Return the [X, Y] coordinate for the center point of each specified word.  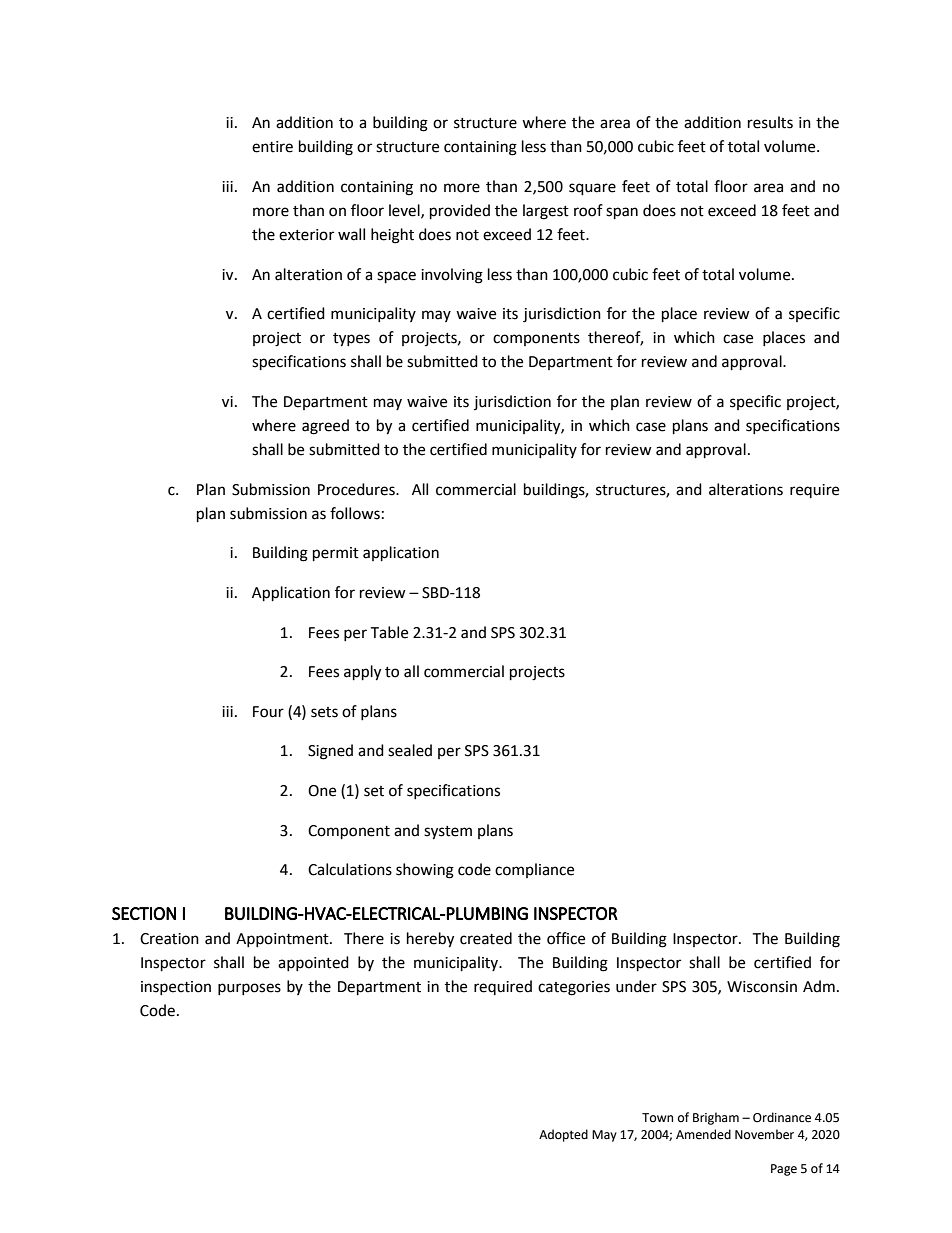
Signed [330, 752]
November [764, 1134]
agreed [325, 427]
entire [272, 147]
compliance [534, 870]
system [448, 833]
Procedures [357, 489]
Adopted [563, 1135]
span [622, 213]
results [770, 122]
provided [460, 212]
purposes [249, 989]
